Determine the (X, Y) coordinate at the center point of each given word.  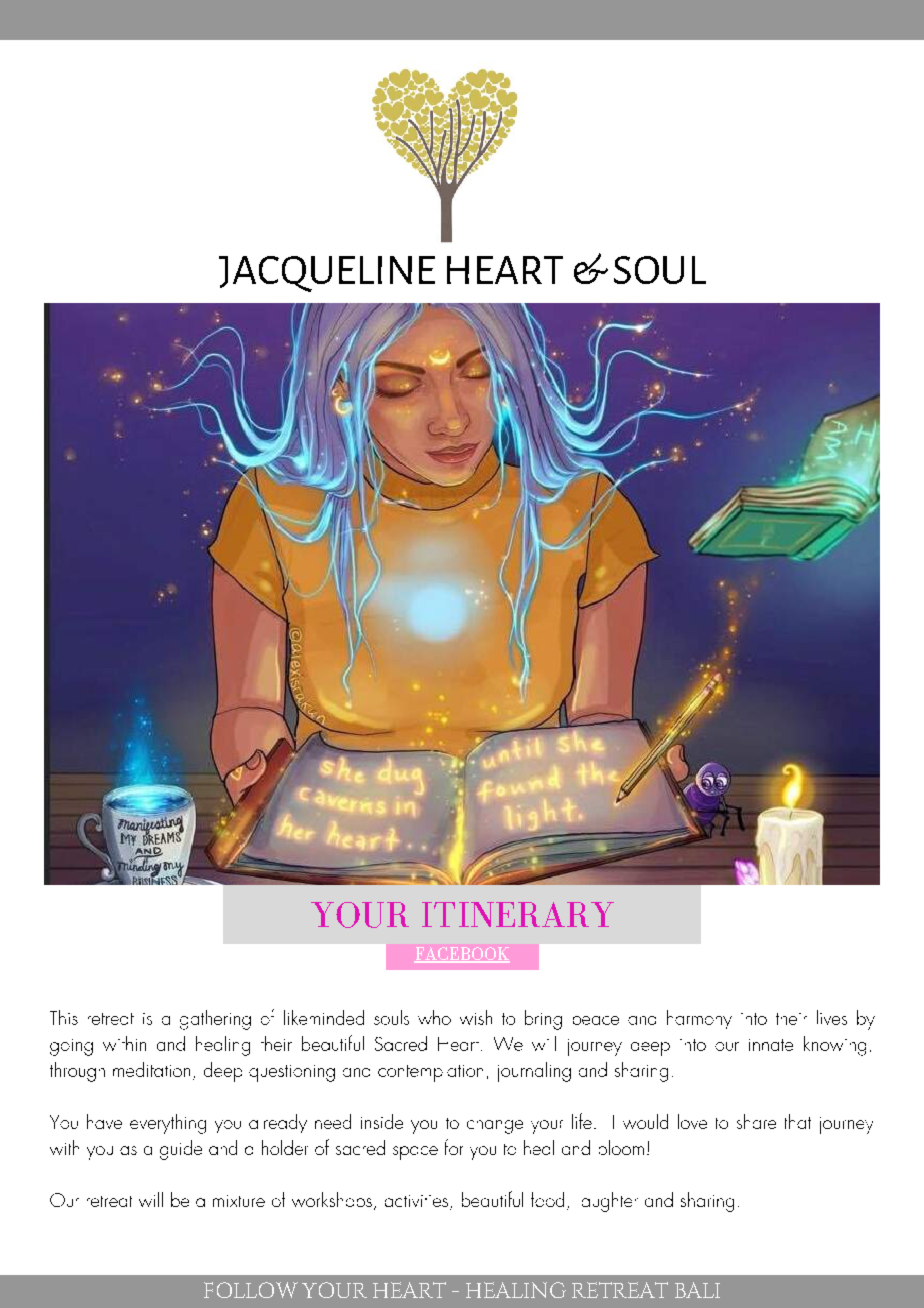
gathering (215, 1020)
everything (168, 1124)
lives (832, 1017)
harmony (699, 1019)
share (756, 1121)
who (434, 1017)
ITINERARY (518, 914)
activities (416, 1201)
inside (382, 1121)
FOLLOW (251, 1290)
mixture (239, 1201)
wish (476, 1017)
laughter (610, 1202)
